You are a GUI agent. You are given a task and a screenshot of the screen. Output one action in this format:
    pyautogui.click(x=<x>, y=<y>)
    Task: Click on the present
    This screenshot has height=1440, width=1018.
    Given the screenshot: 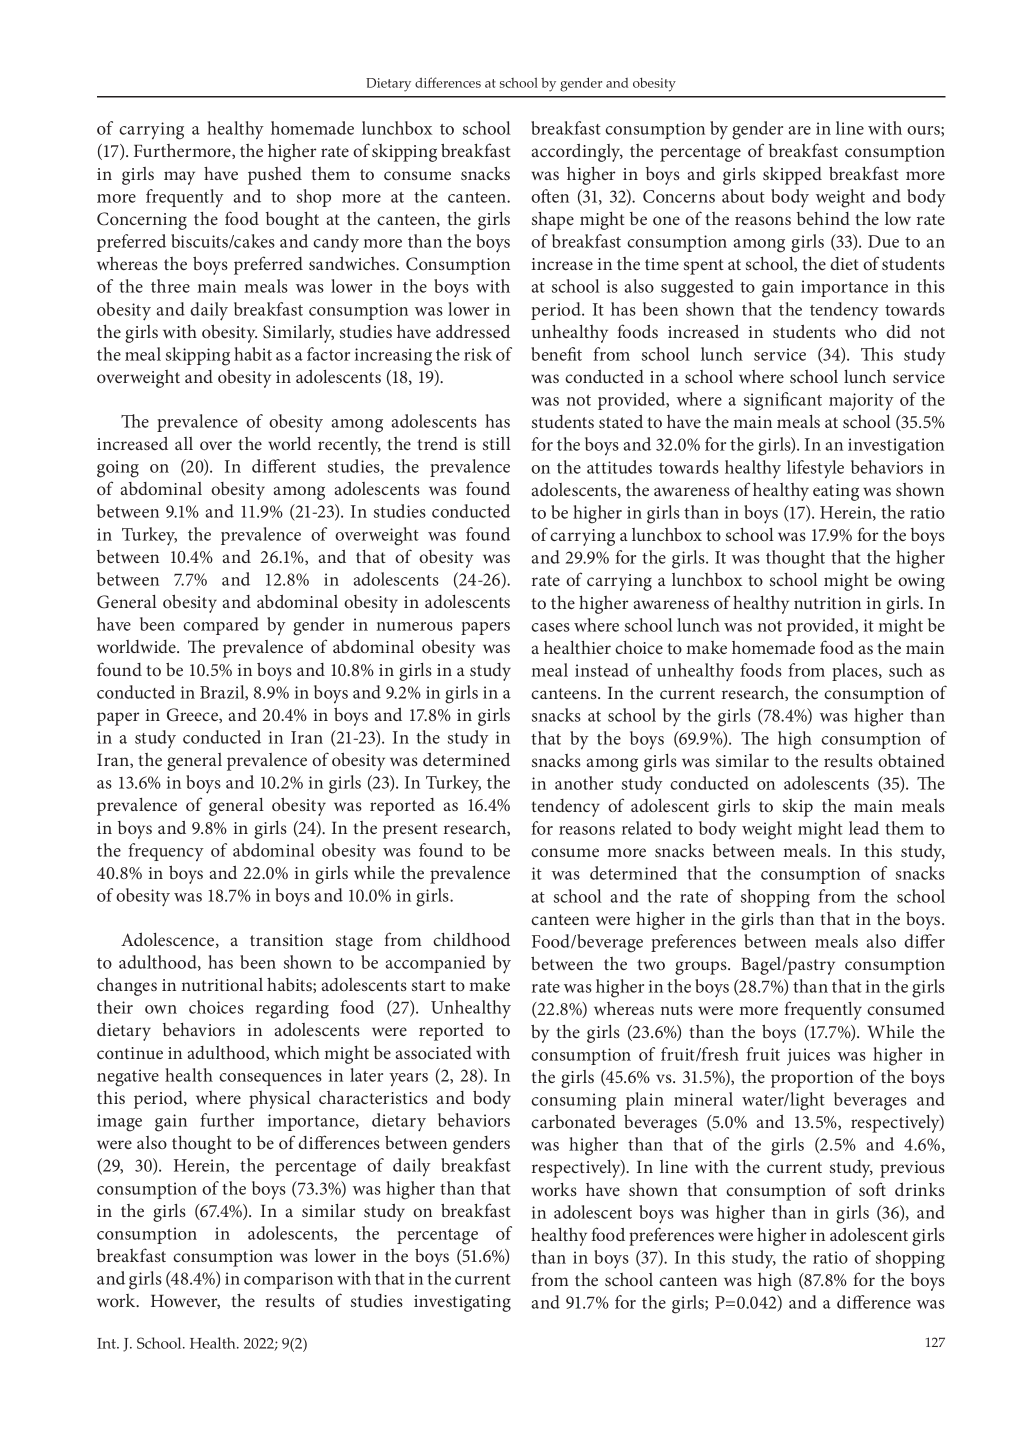 What is the action you would take?
    pyautogui.click(x=410, y=831)
